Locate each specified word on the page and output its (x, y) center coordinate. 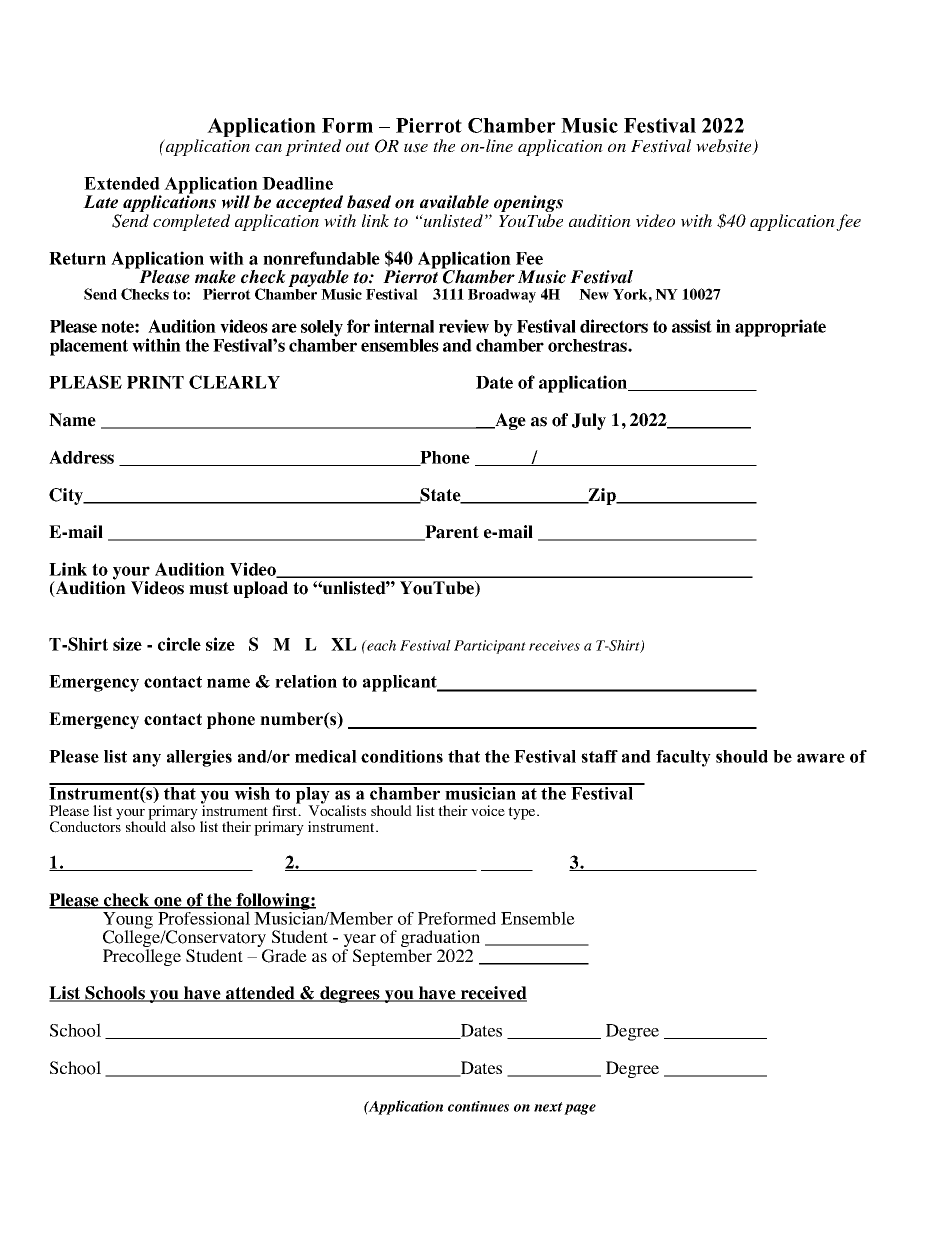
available (454, 202)
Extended (122, 183)
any (147, 760)
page (580, 1109)
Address (81, 457)
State (441, 496)
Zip (602, 496)
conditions (402, 756)
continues (478, 1106)
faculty (683, 758)
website (725, 147)
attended (260, 994)
